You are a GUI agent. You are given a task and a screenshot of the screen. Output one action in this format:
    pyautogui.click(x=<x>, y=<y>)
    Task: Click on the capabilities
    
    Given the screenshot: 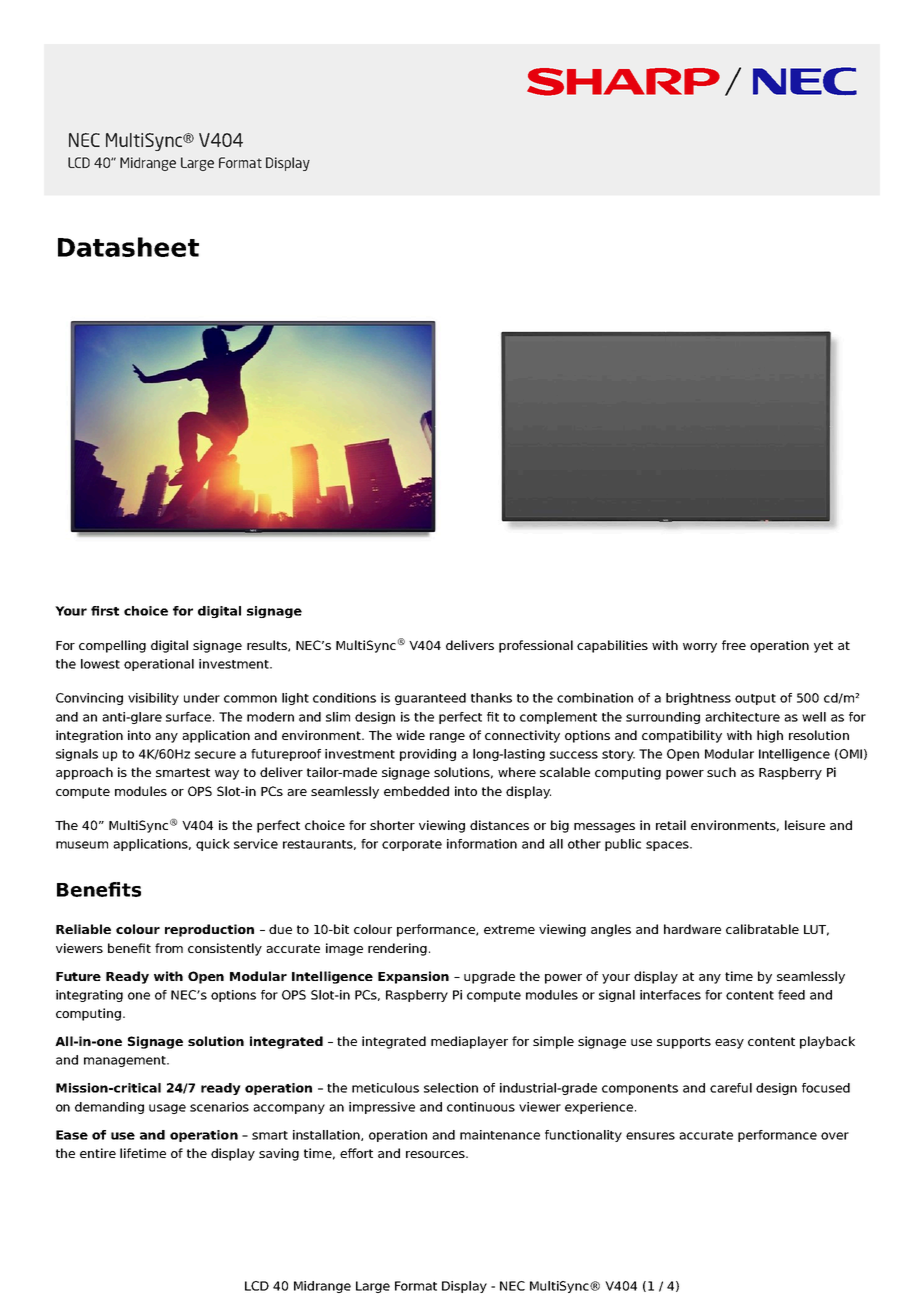 What is the action you would take?
    pyautogui.click(x=612, y=646)
